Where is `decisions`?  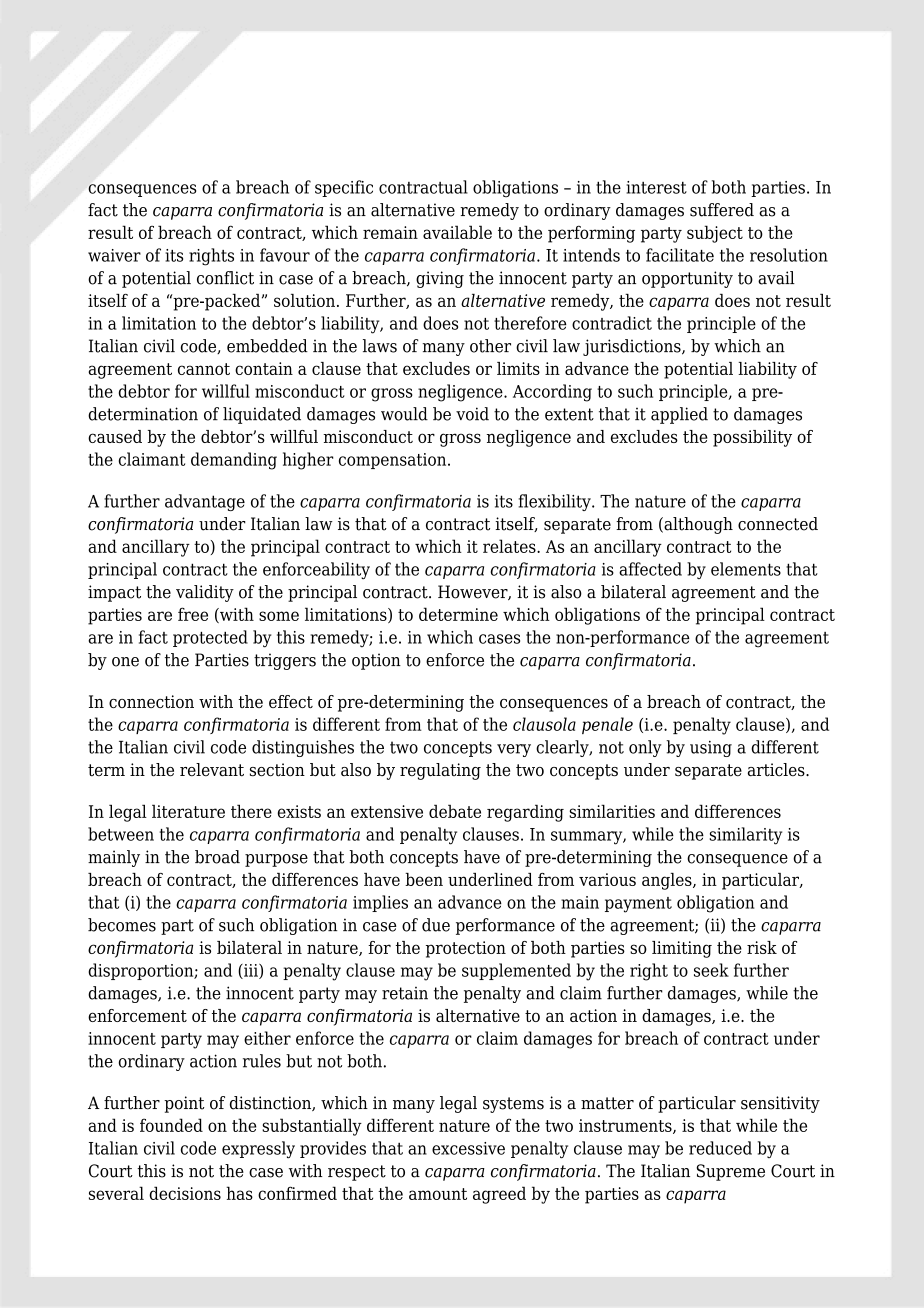 decisions is located at coordinates (185, 1193).
